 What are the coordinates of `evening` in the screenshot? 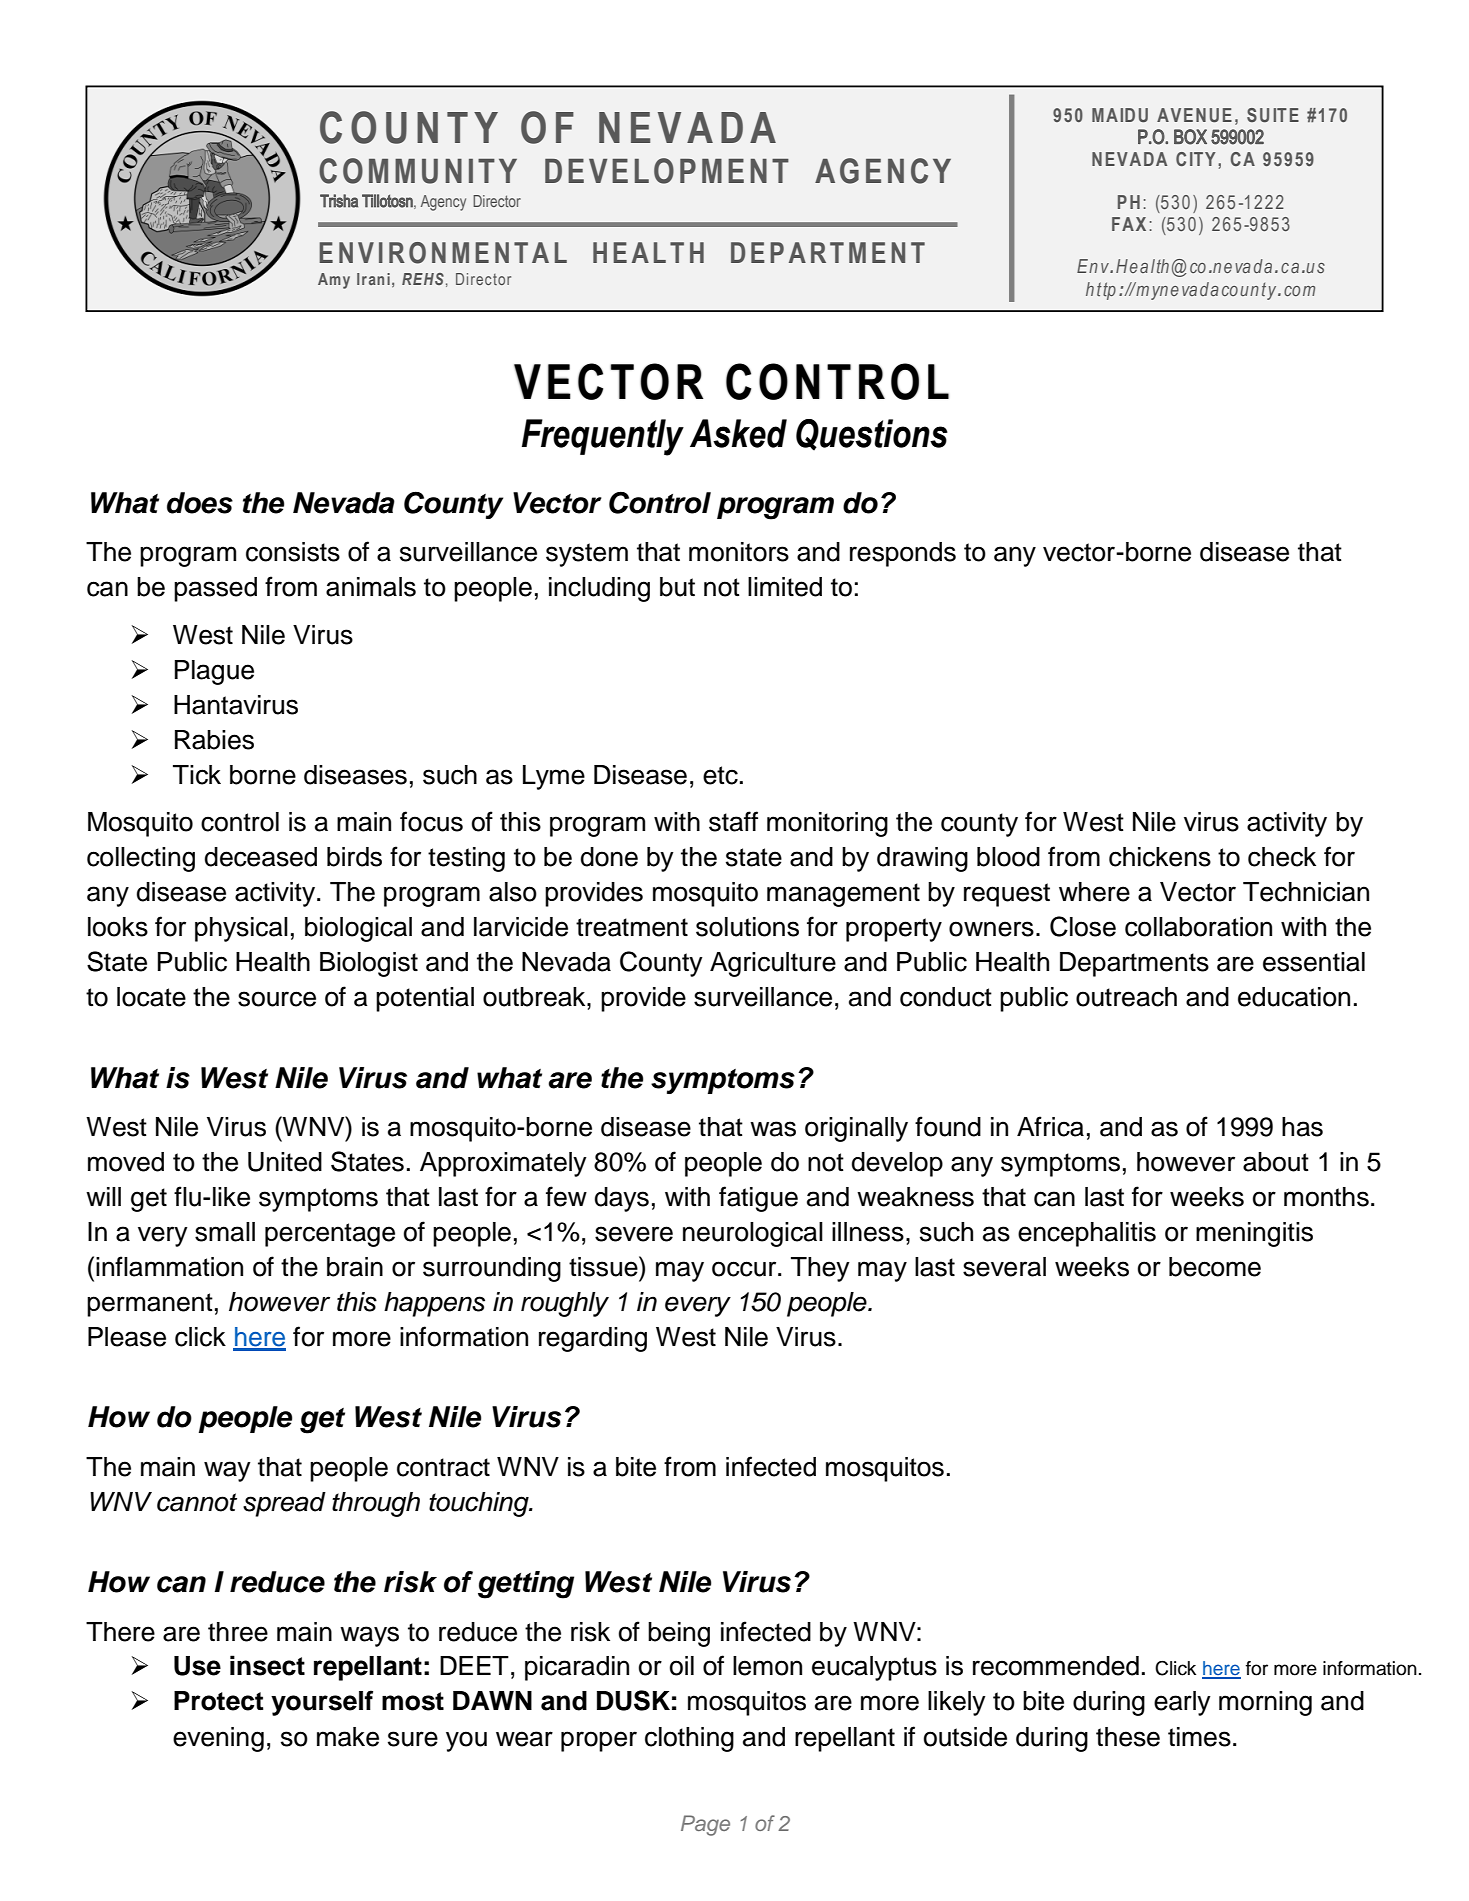 It's located at (218, 1739).
